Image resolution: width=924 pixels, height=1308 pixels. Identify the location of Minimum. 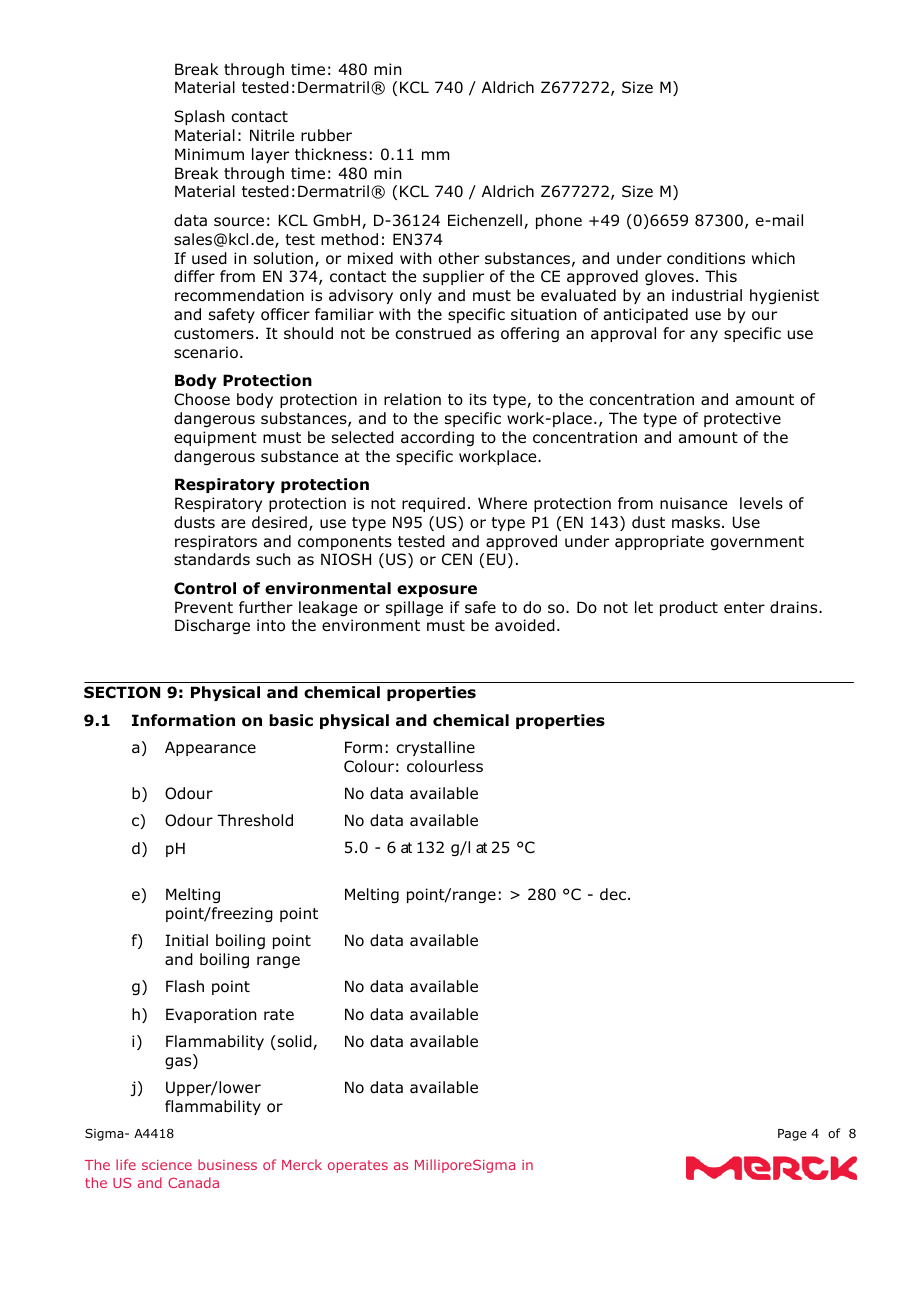
(209, 154).
